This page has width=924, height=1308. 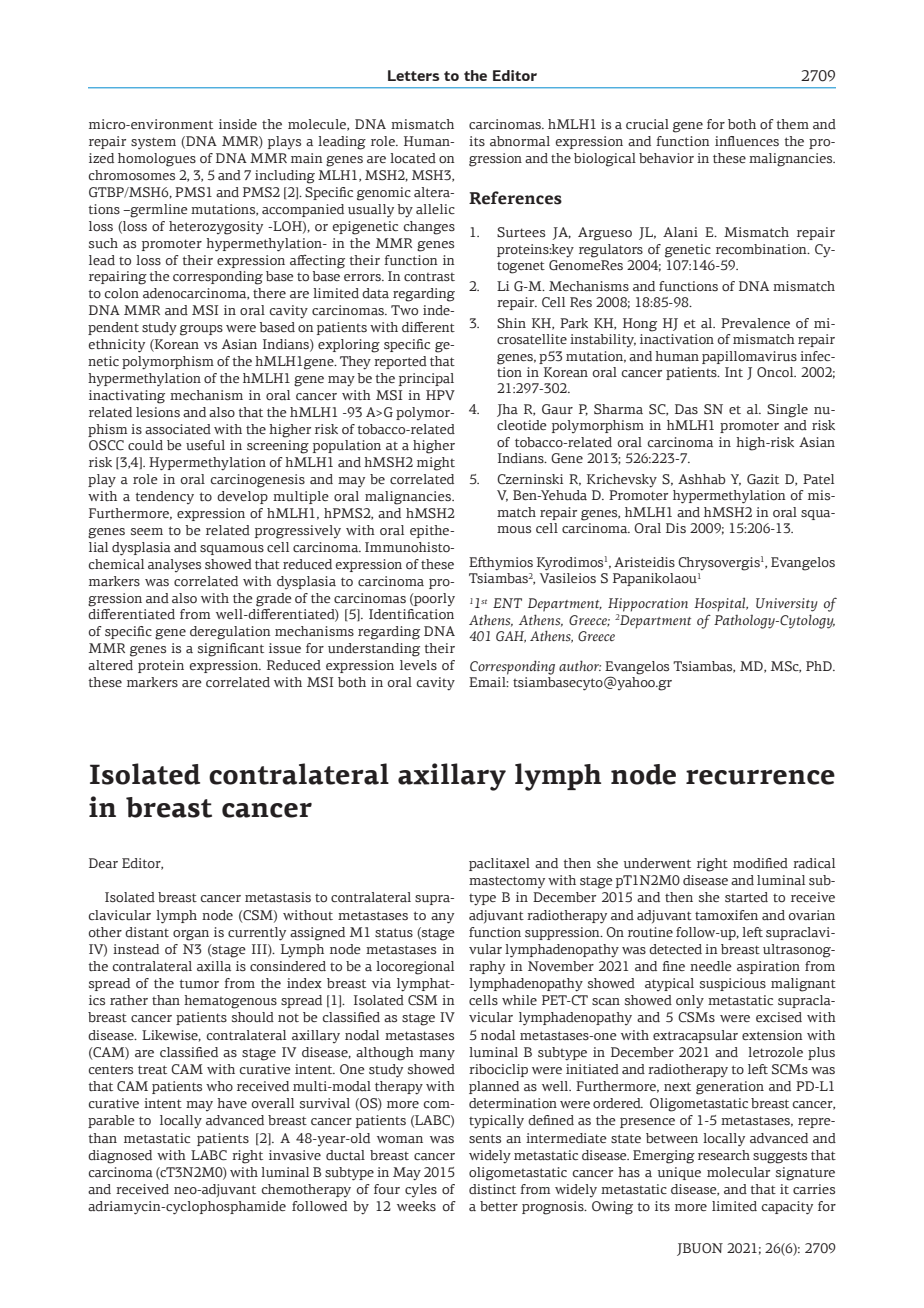 What do you see at coordinates (238, 124) in the page?
I see `inside` at bounding box center [238, 124].
